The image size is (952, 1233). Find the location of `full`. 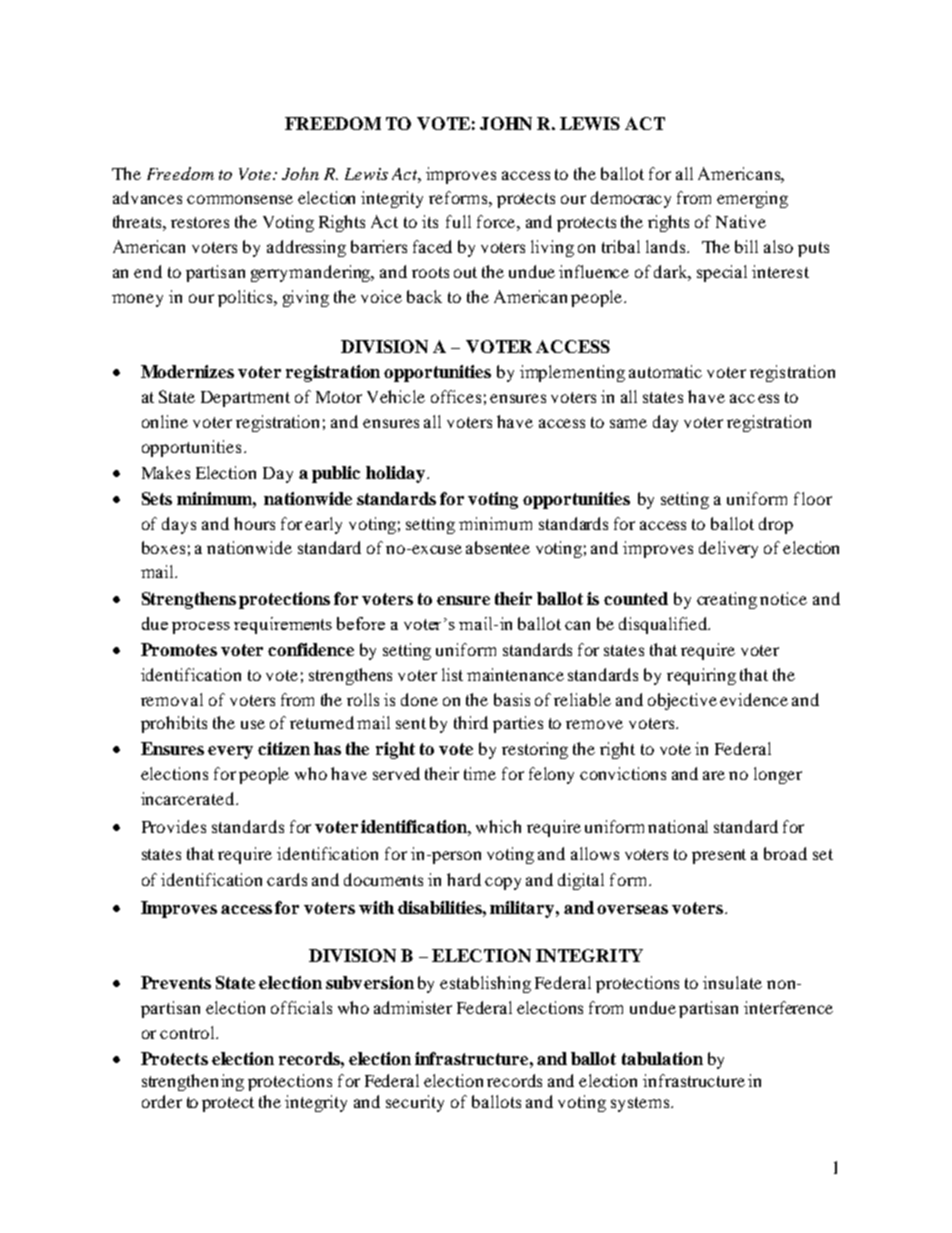

full is located at coordinates (458, 221).
